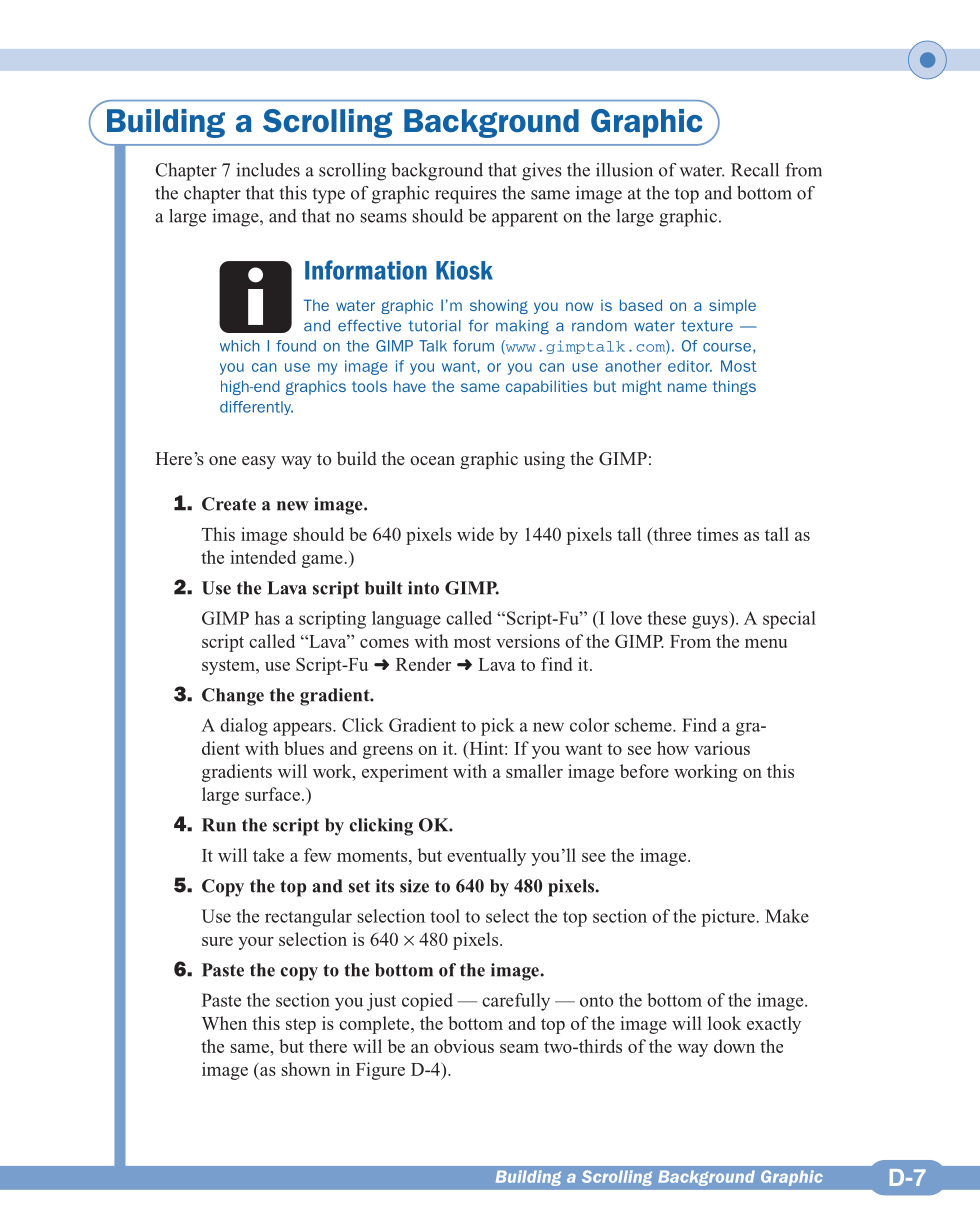 Image resolution: width=980 pixels, height=1229 pixels. Describe the element at coordinates (734, 387) in the screenshot. I see `things` at that location.
